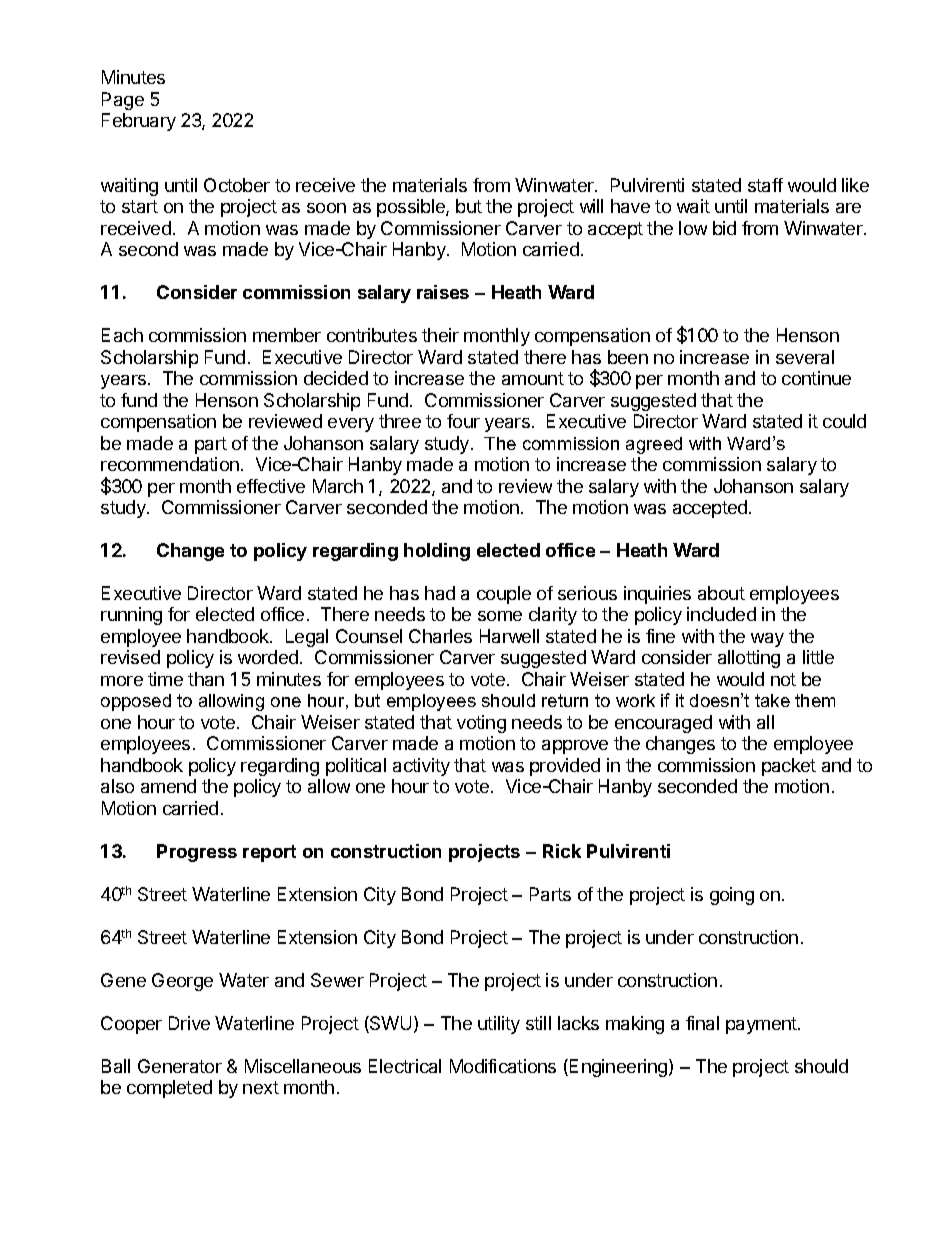 The width and height of the page is (952, 1233). I want to click on packet, so click(789, 767).
